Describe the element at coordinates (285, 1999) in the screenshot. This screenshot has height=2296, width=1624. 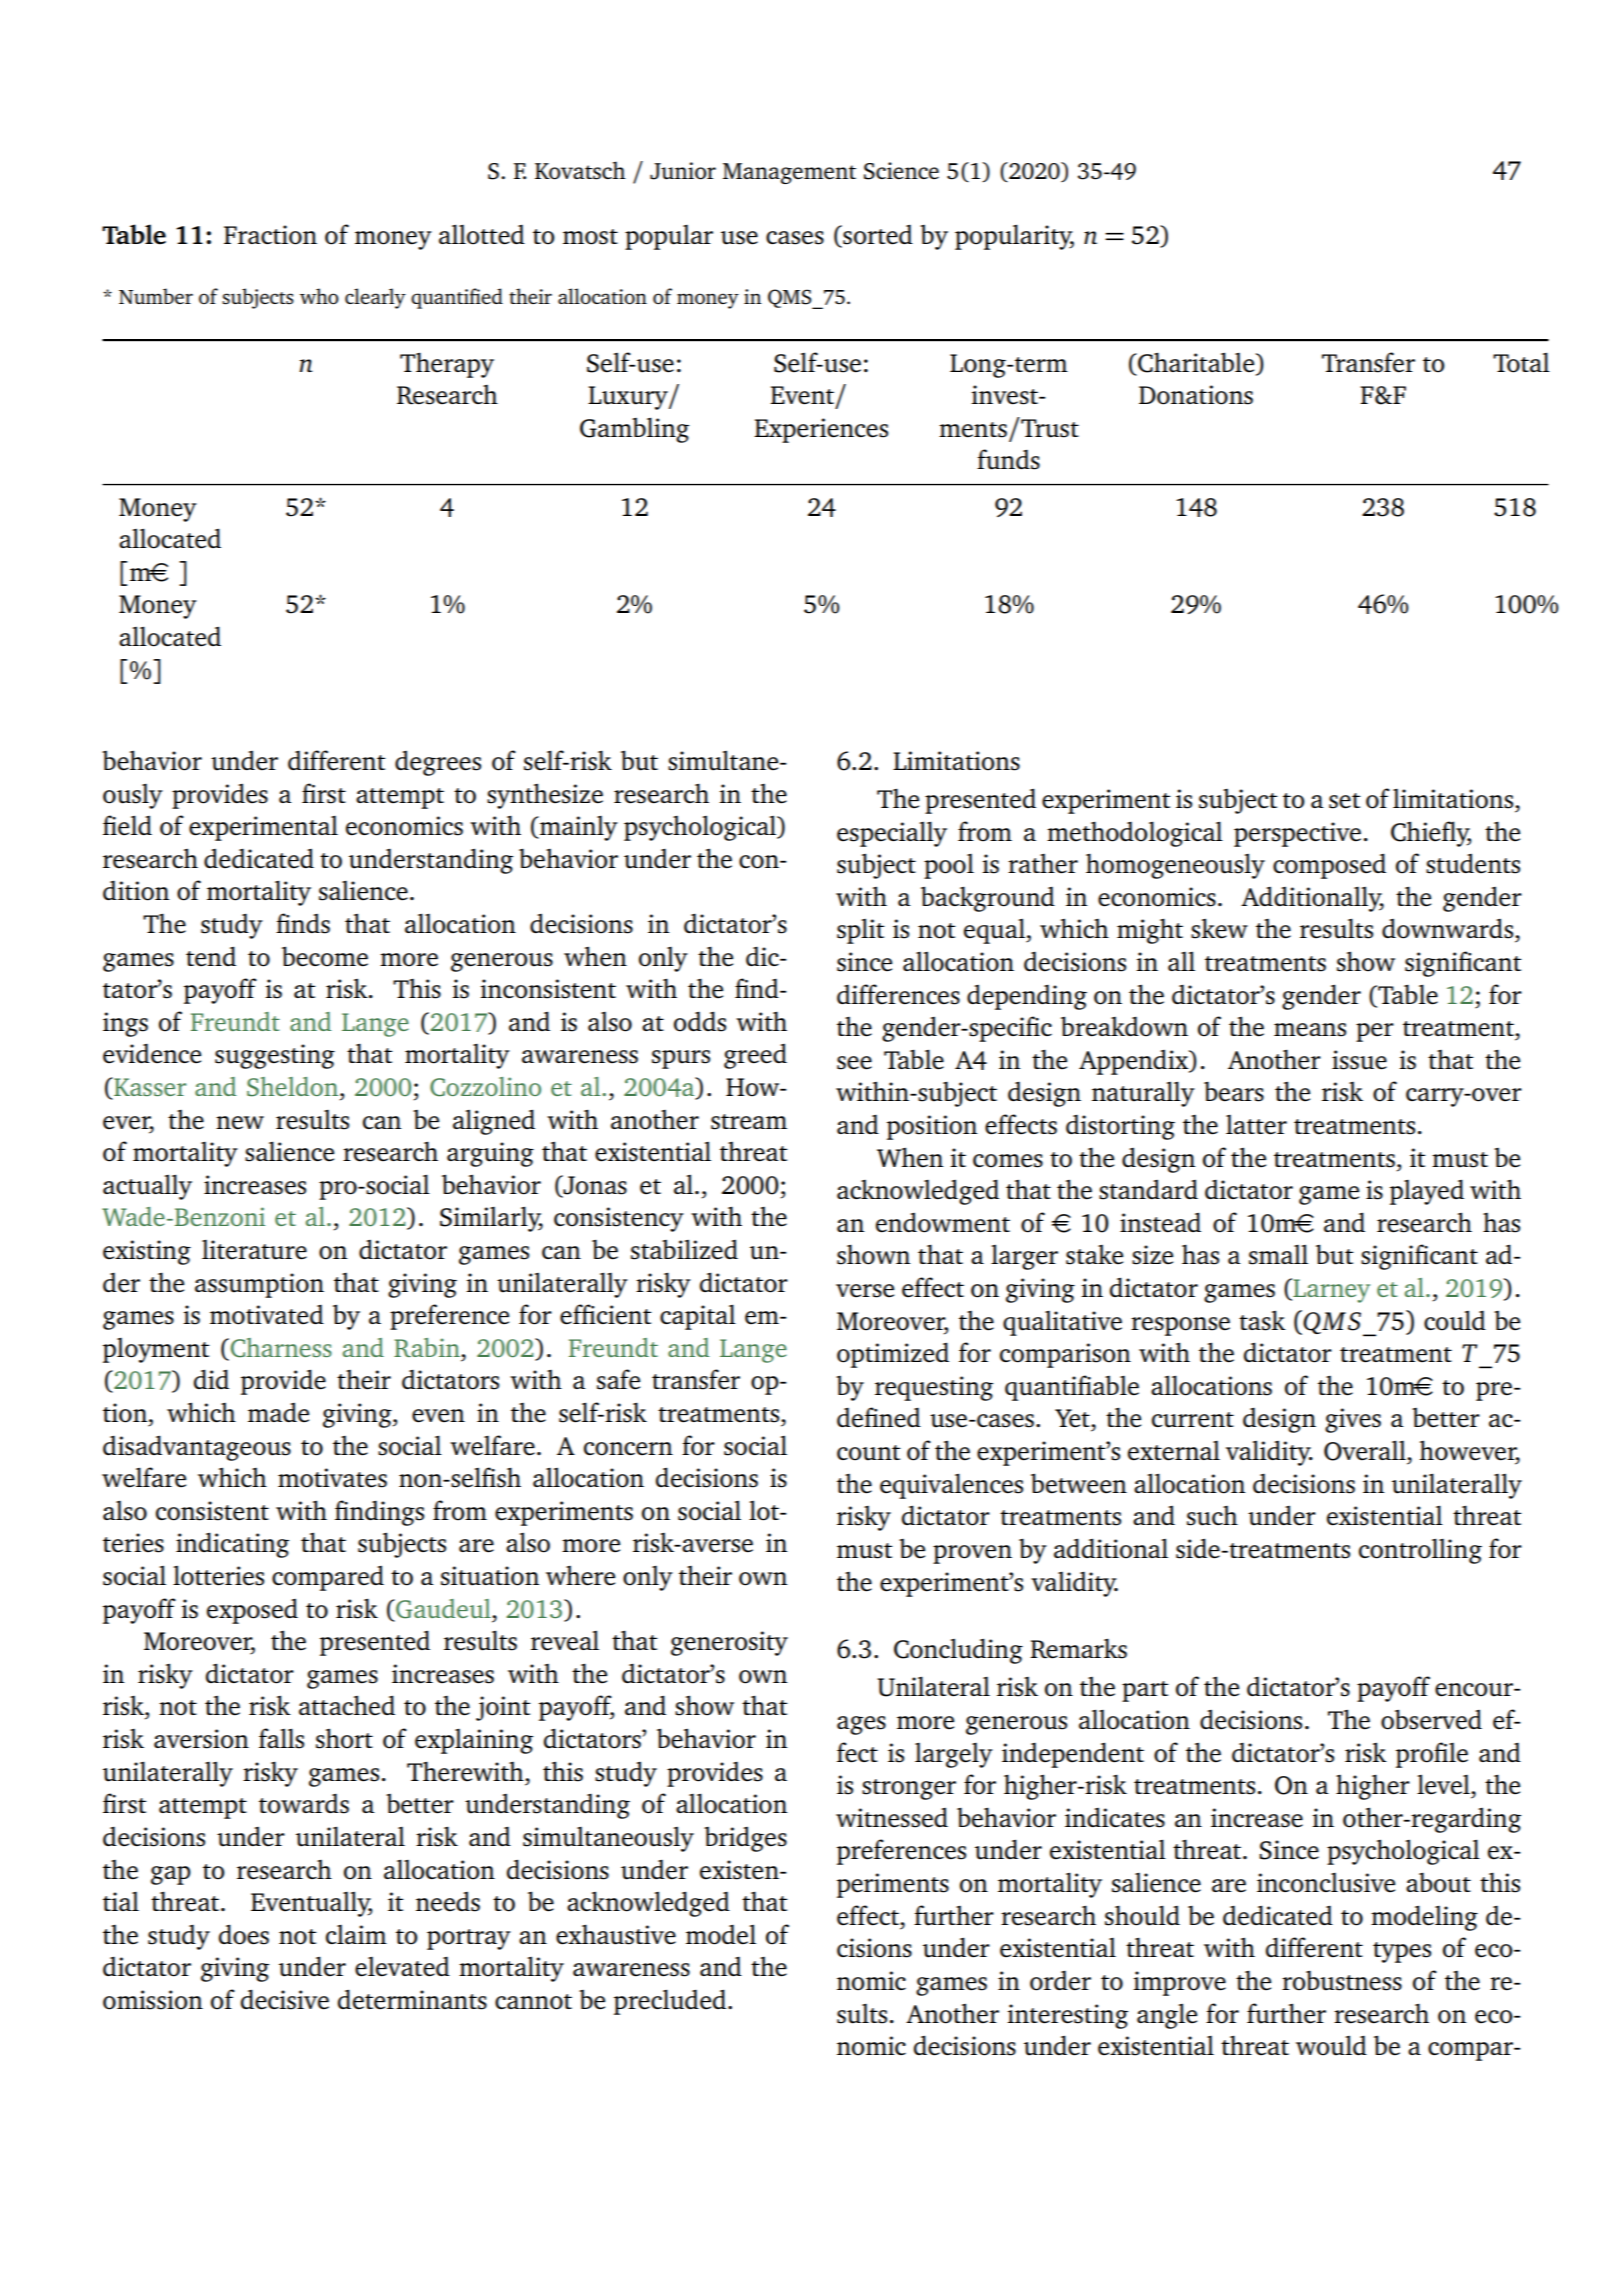
I see `decisive` at that location.
